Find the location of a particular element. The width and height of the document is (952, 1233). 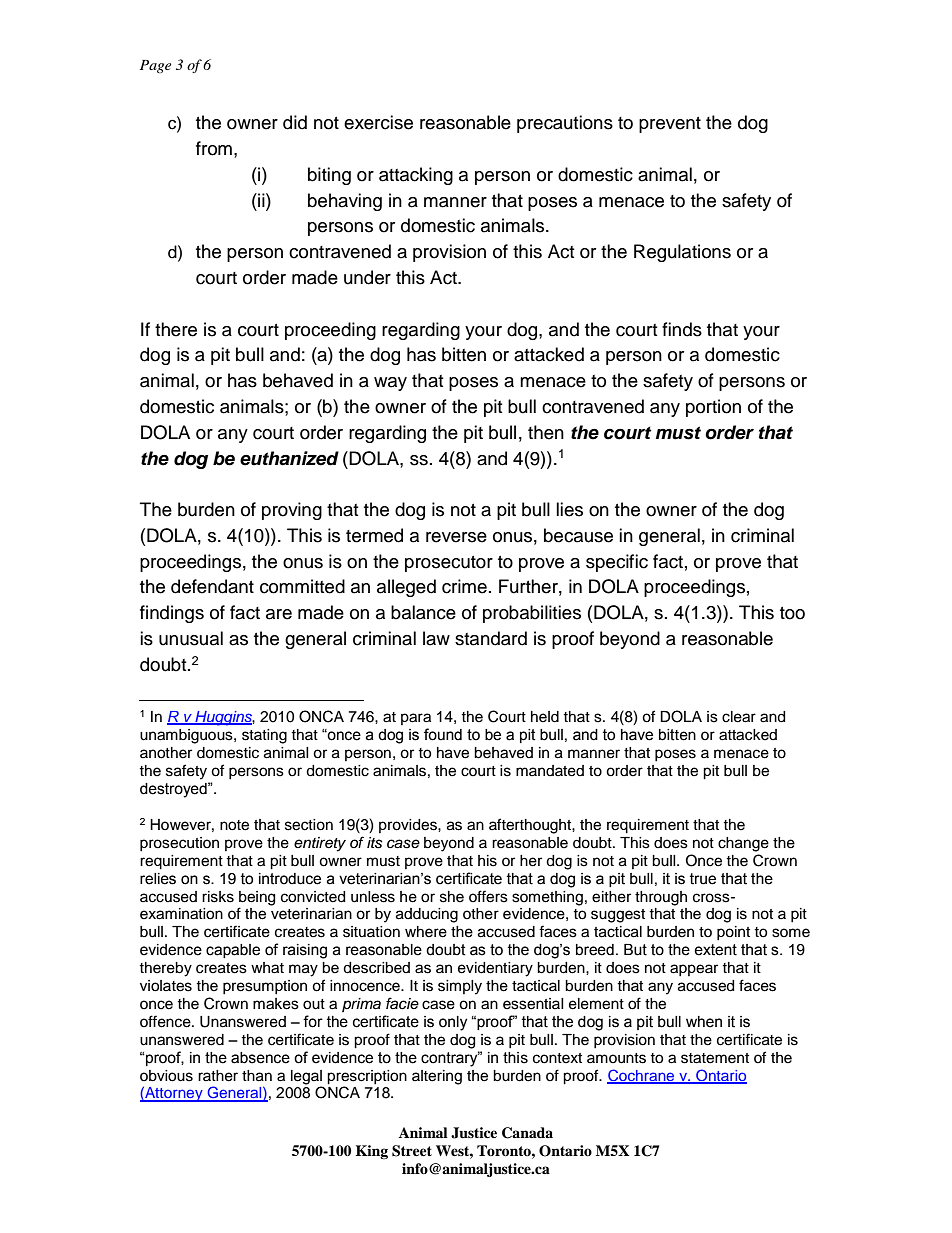

prevent is located at coordinates (670, 125).
